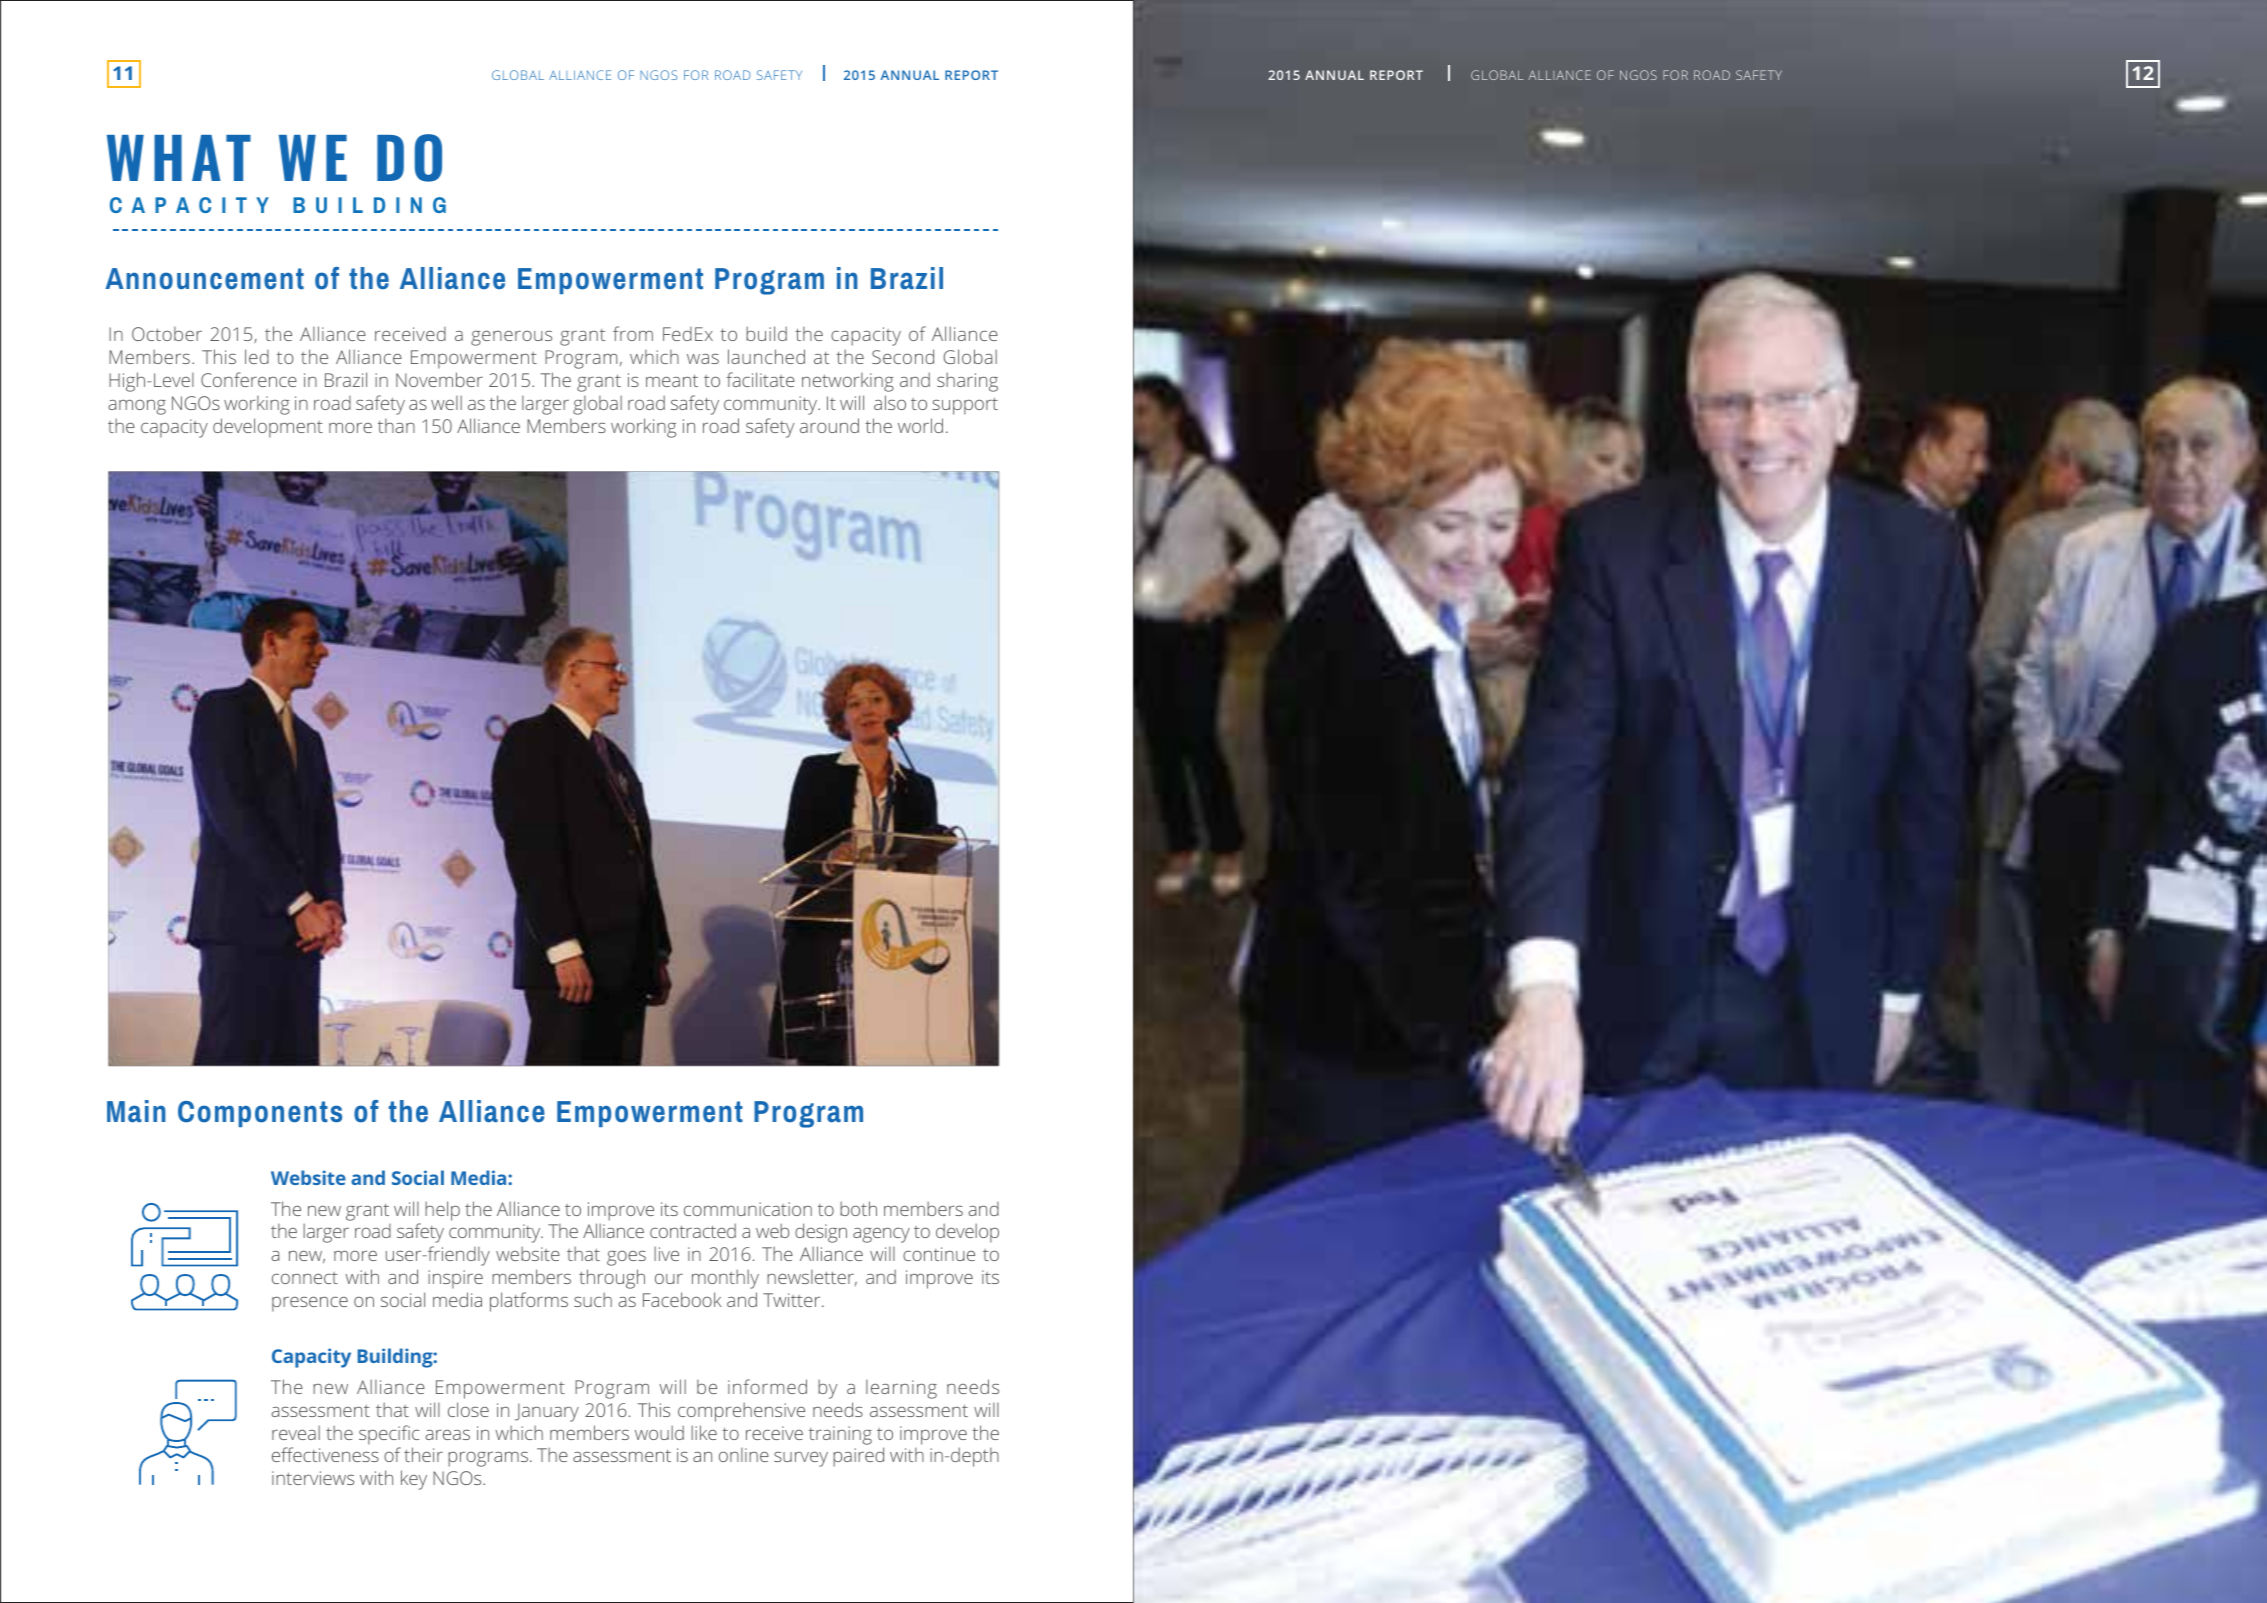 This document has width=2267, height=1603. Describe the element at coordinates (137, 407) in the document. I see `among` at that location.
